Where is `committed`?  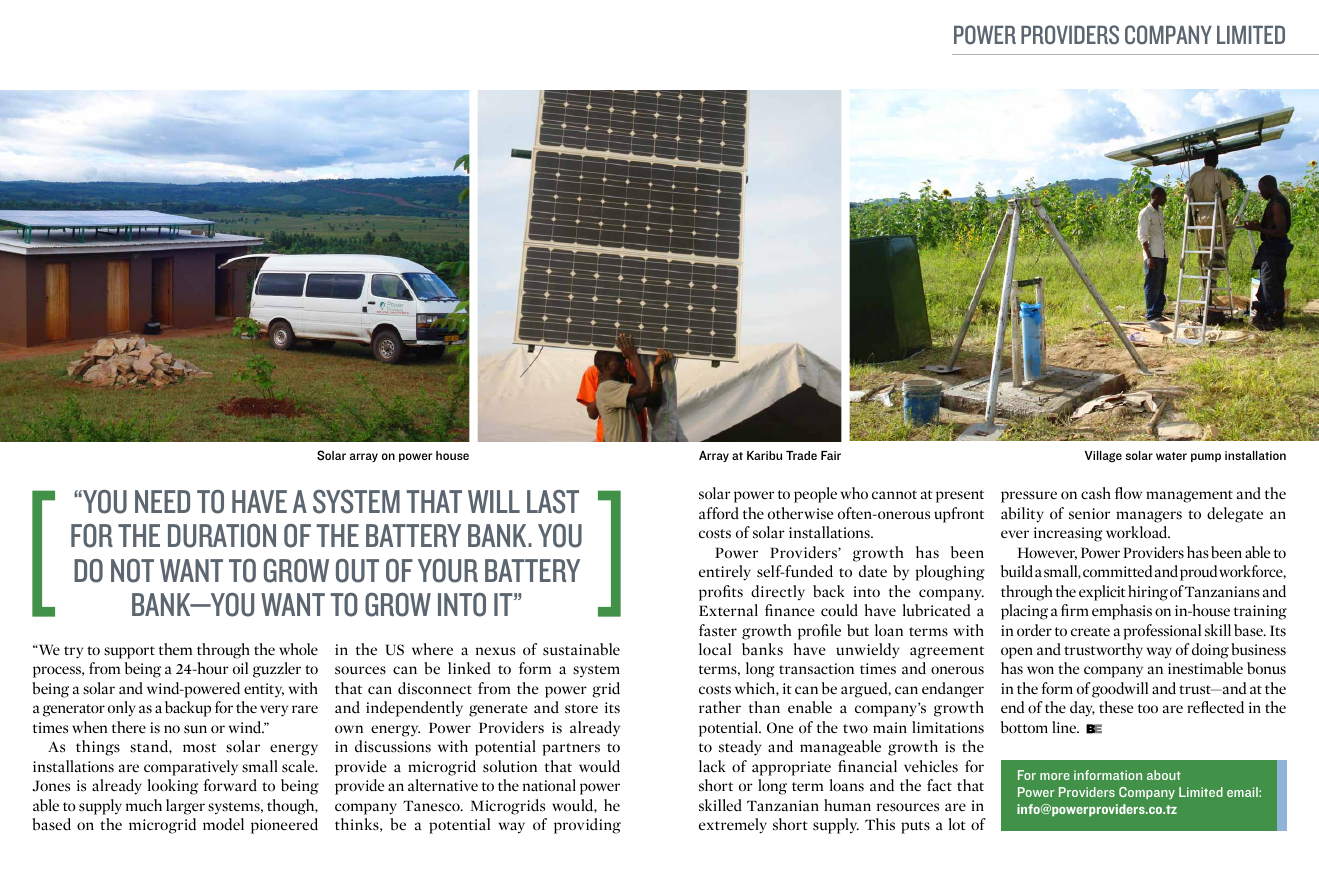 committed is located at coordinates (1117, 571).
